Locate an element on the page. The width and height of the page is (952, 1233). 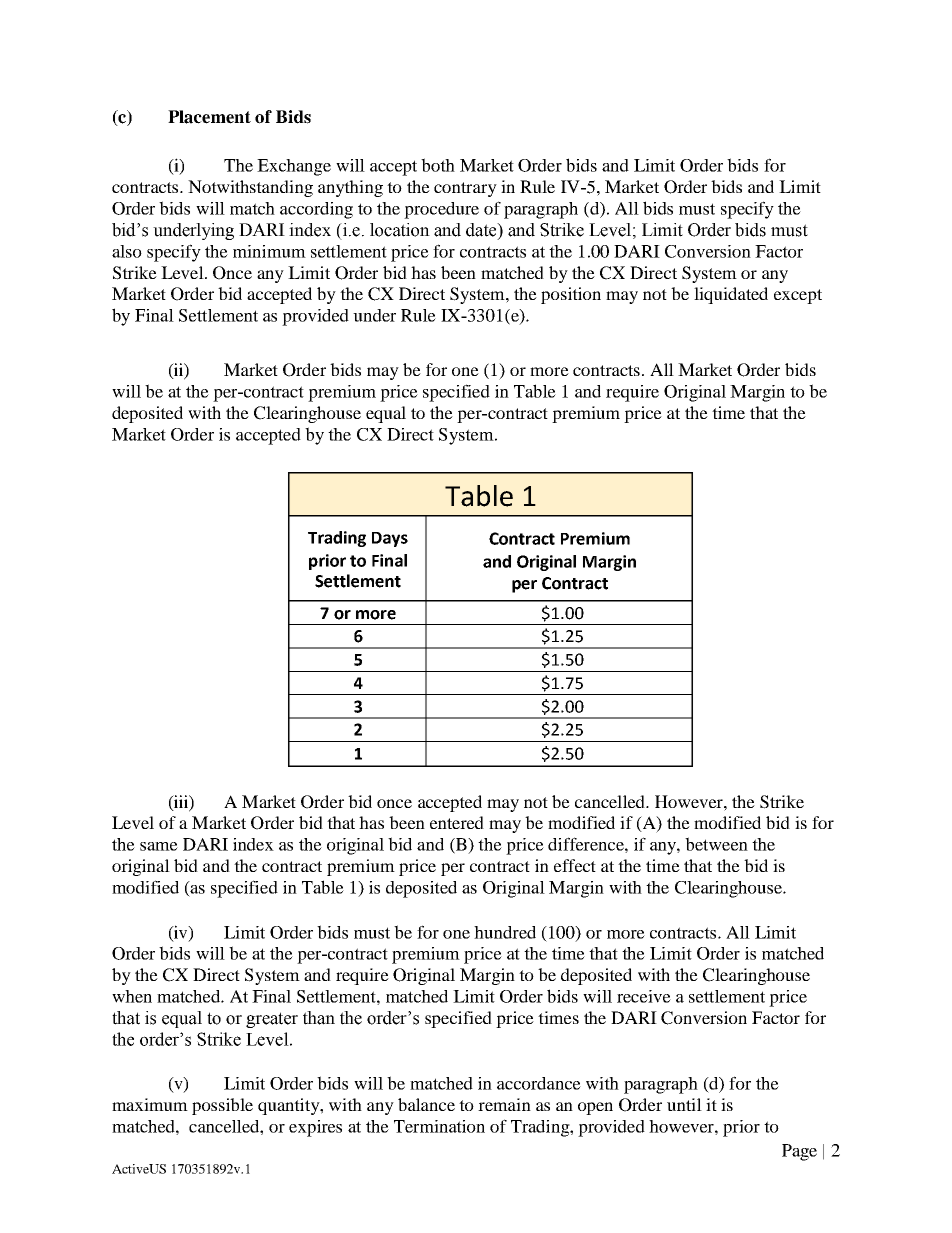
Days is located at coordinates (390, 539).
